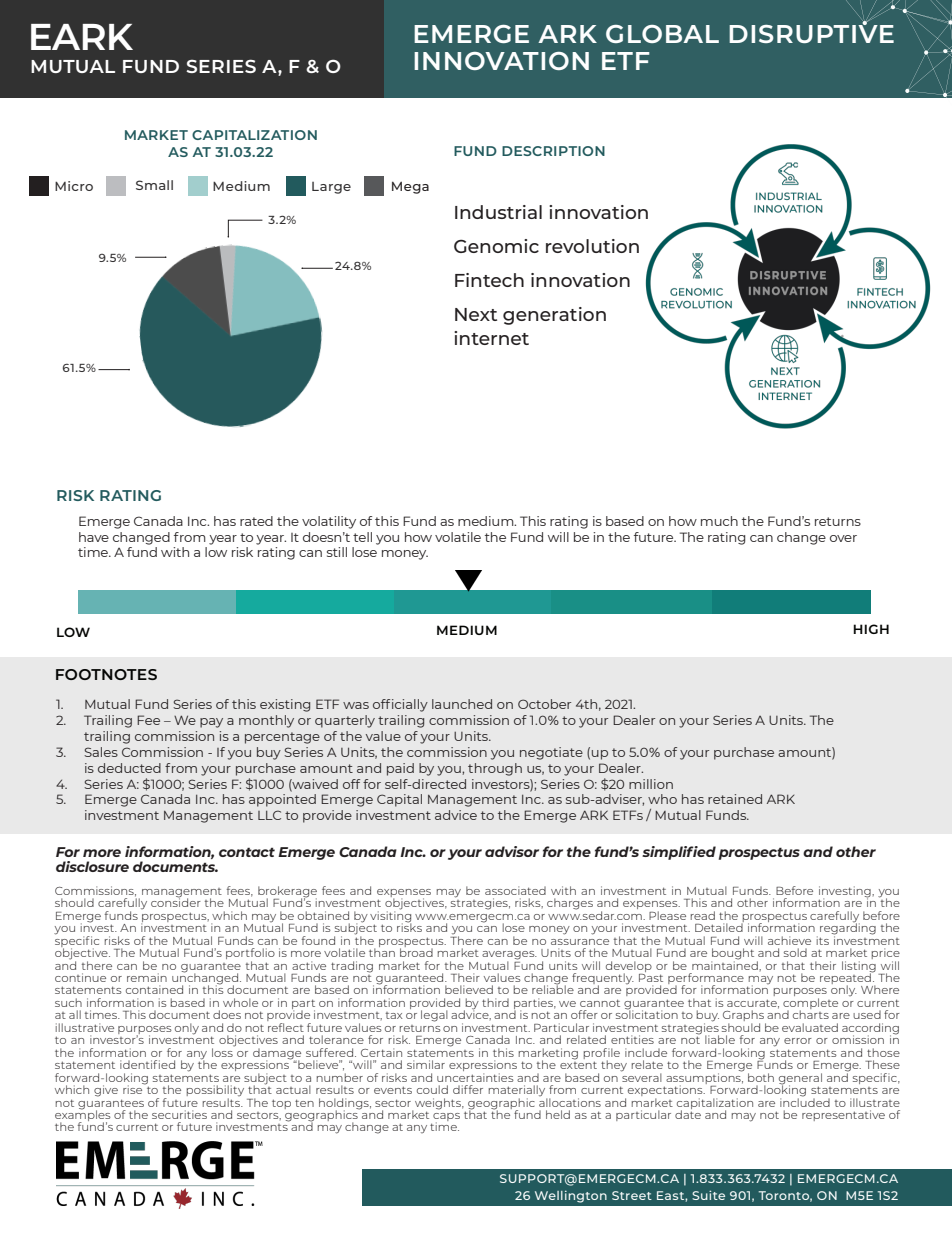 This document has height=1233, width=952. Describe the element at coordinates (129, 768) in the document. I see `deducted` at that location.
